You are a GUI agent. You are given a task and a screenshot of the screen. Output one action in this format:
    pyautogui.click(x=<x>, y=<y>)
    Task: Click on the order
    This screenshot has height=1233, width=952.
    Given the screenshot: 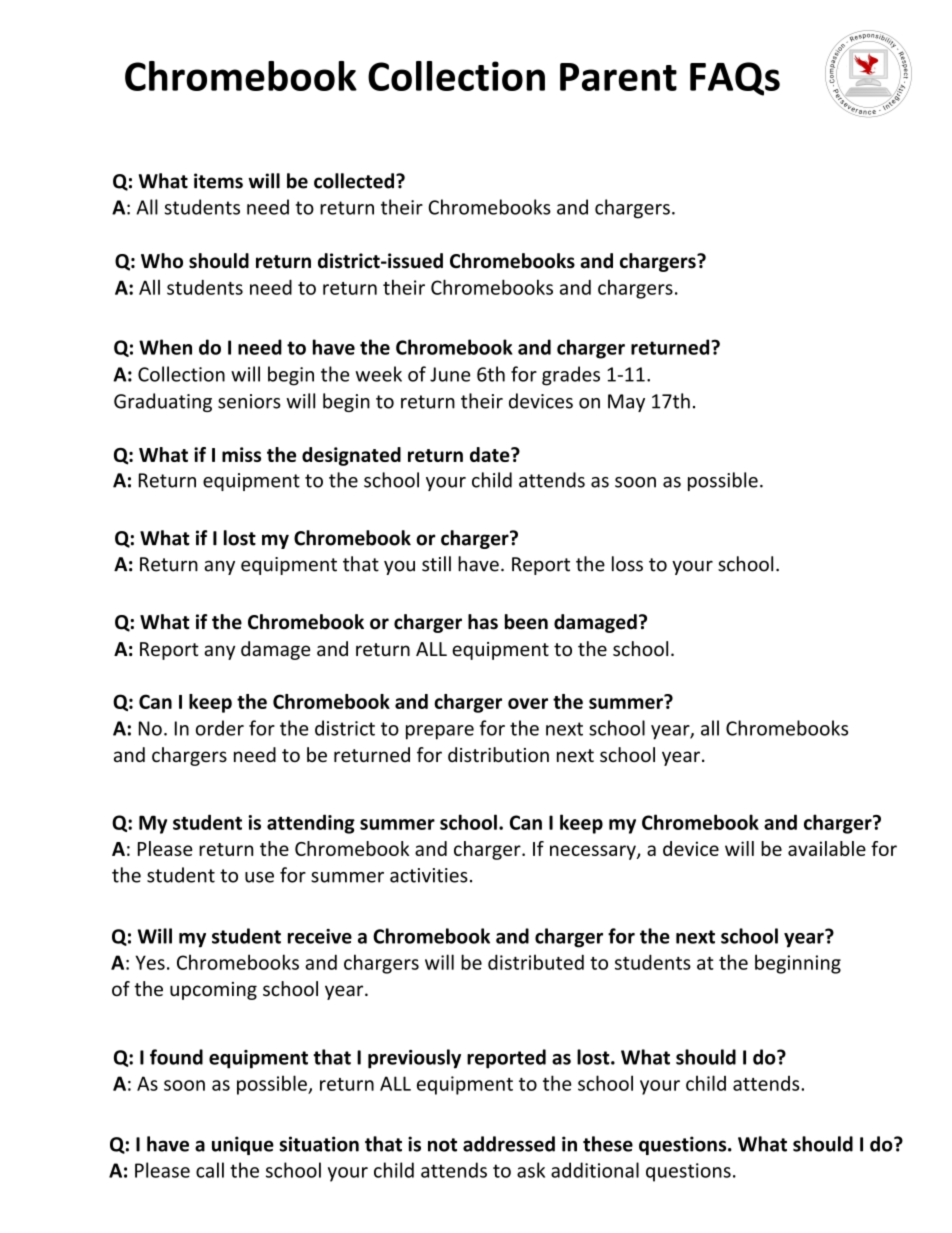 What is the action you would take?
    pyautogui.click(x=220, y=728)
